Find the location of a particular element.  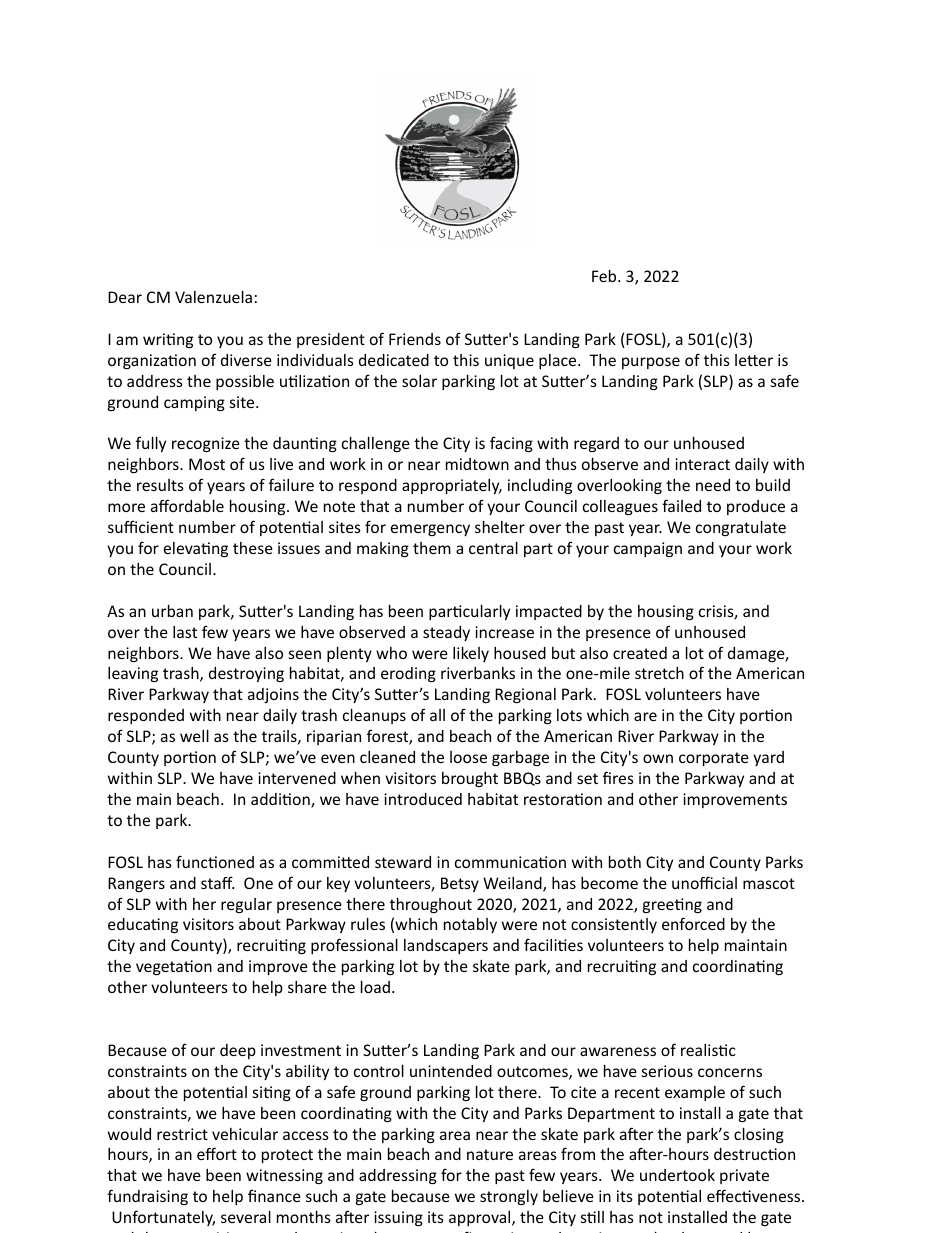

urban is located at coordinates (172, 611).
